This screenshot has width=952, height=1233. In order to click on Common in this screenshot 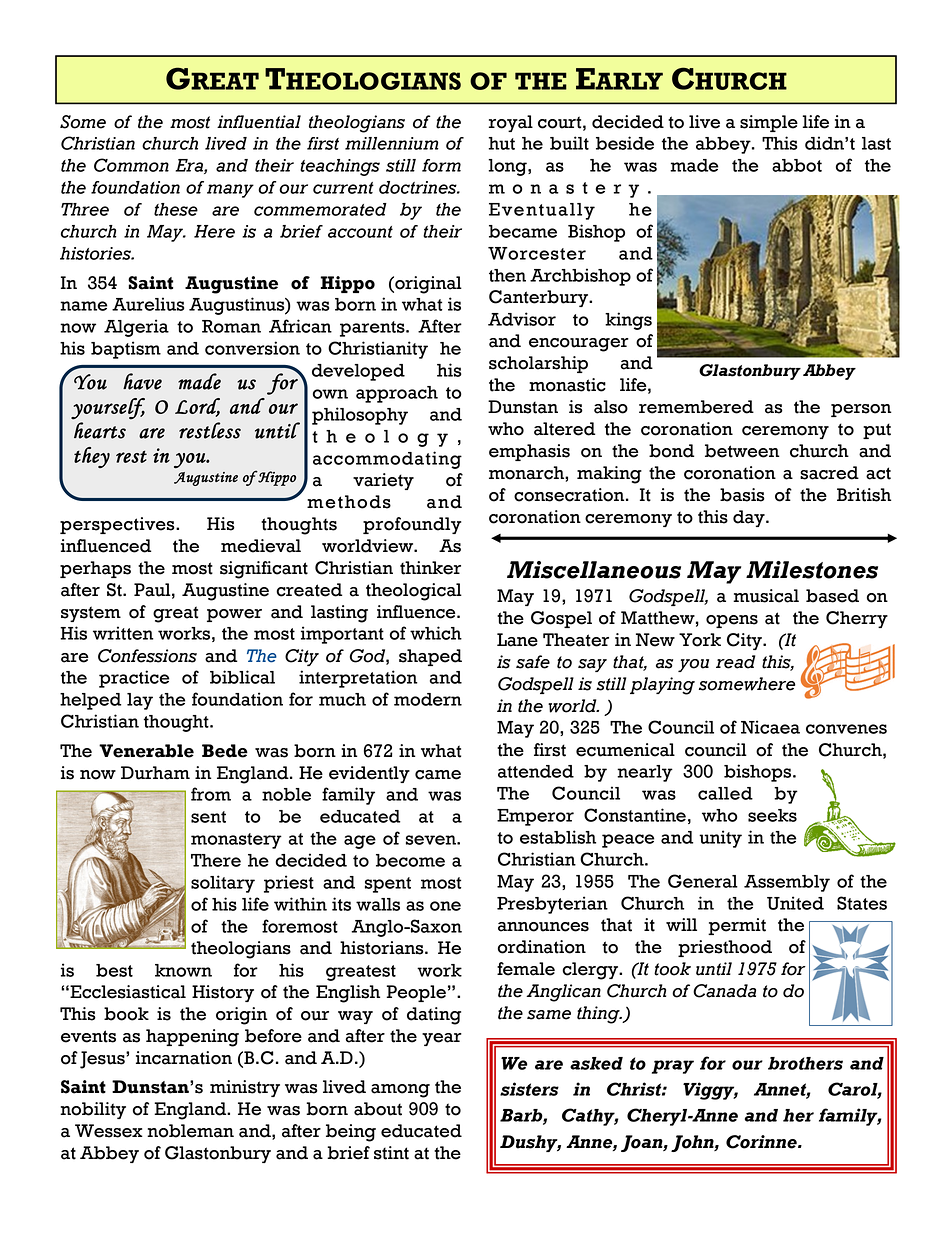, I will do `click(131, 165)`.
